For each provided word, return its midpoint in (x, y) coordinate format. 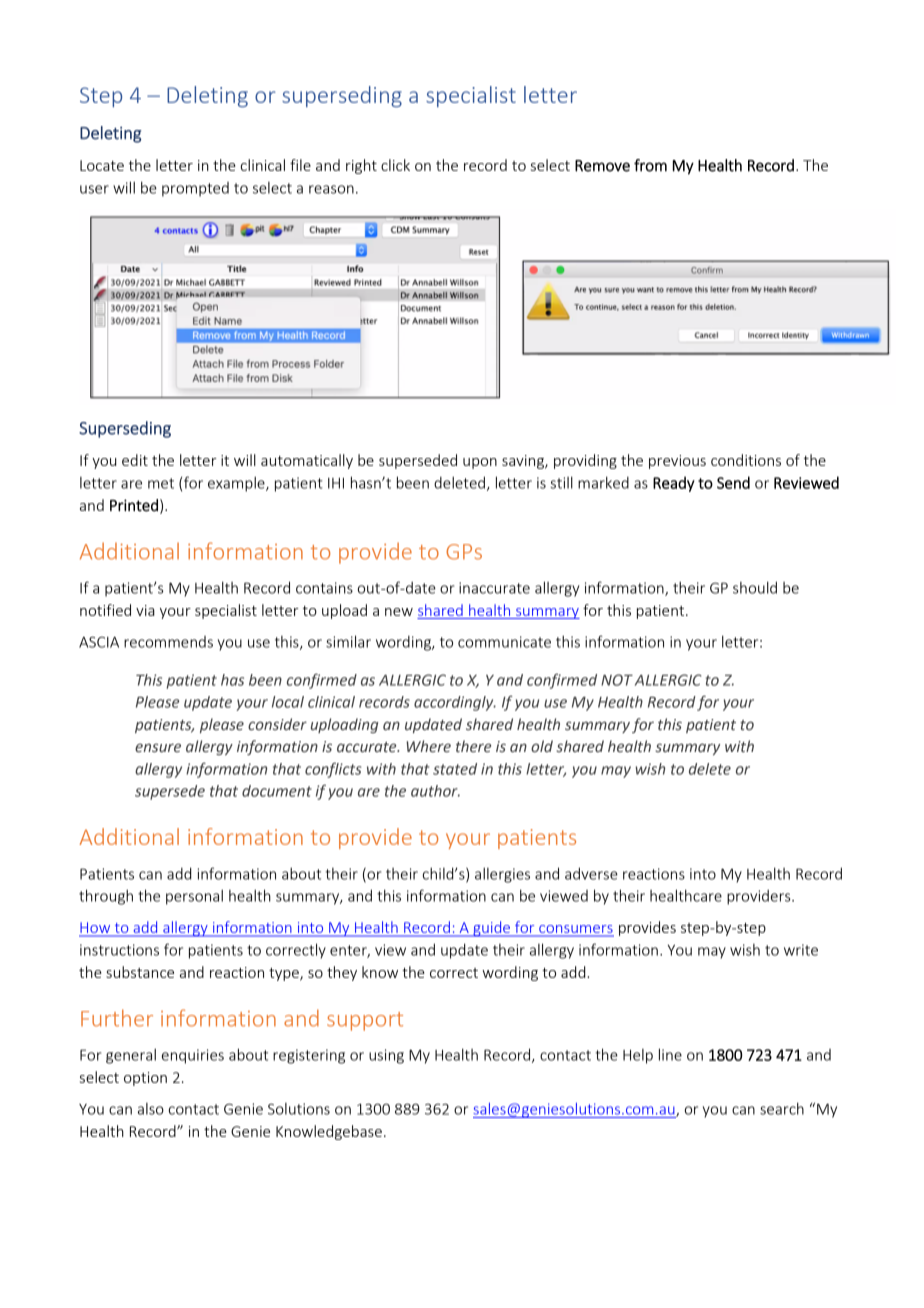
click (395, 165)
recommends (168, 642)
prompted (195, 189)
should (755, 587)
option (145, 1079)
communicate (504, 642)
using (386, 1056)
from (650, 165)
